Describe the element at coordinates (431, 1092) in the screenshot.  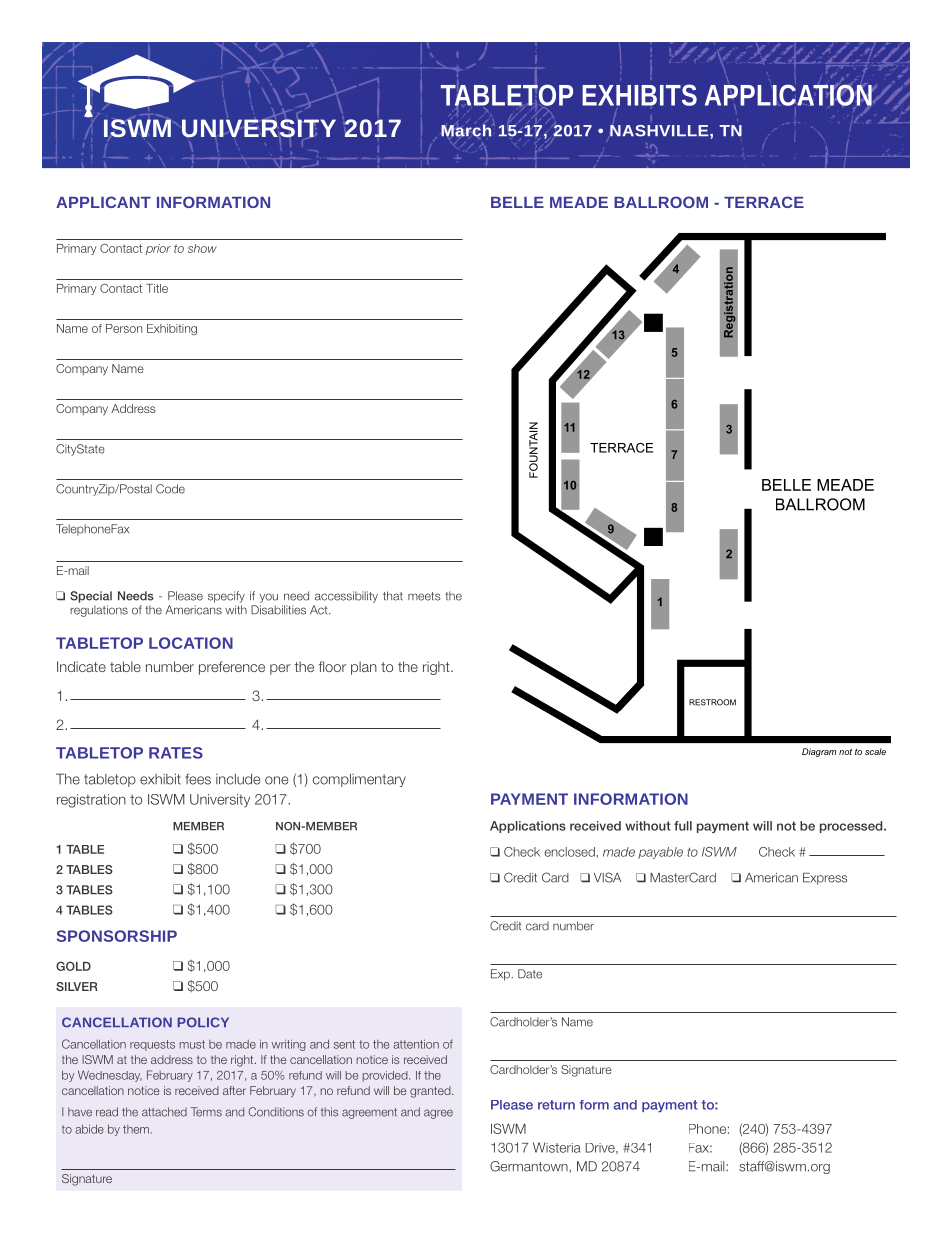
I see `granted` at that location.
